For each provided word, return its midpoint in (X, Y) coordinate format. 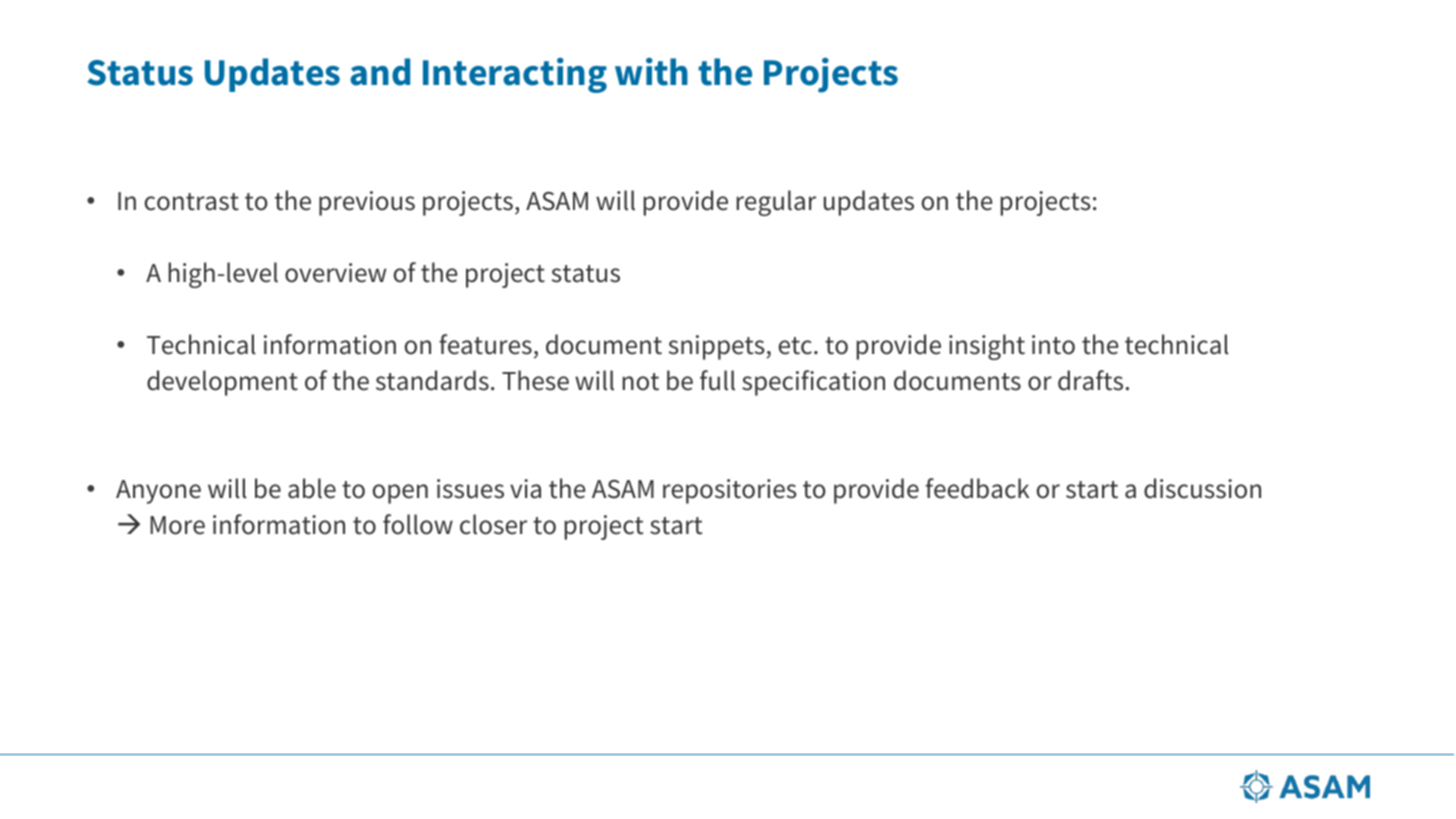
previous (367, 203)
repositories (730, 491)
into (1053, 345)
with (651, 72)
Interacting (515, 75)
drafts (1090, 380)
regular (776, 203)
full (717, 380)
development (222, 383)
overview (335, 273)
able (312, 488)
